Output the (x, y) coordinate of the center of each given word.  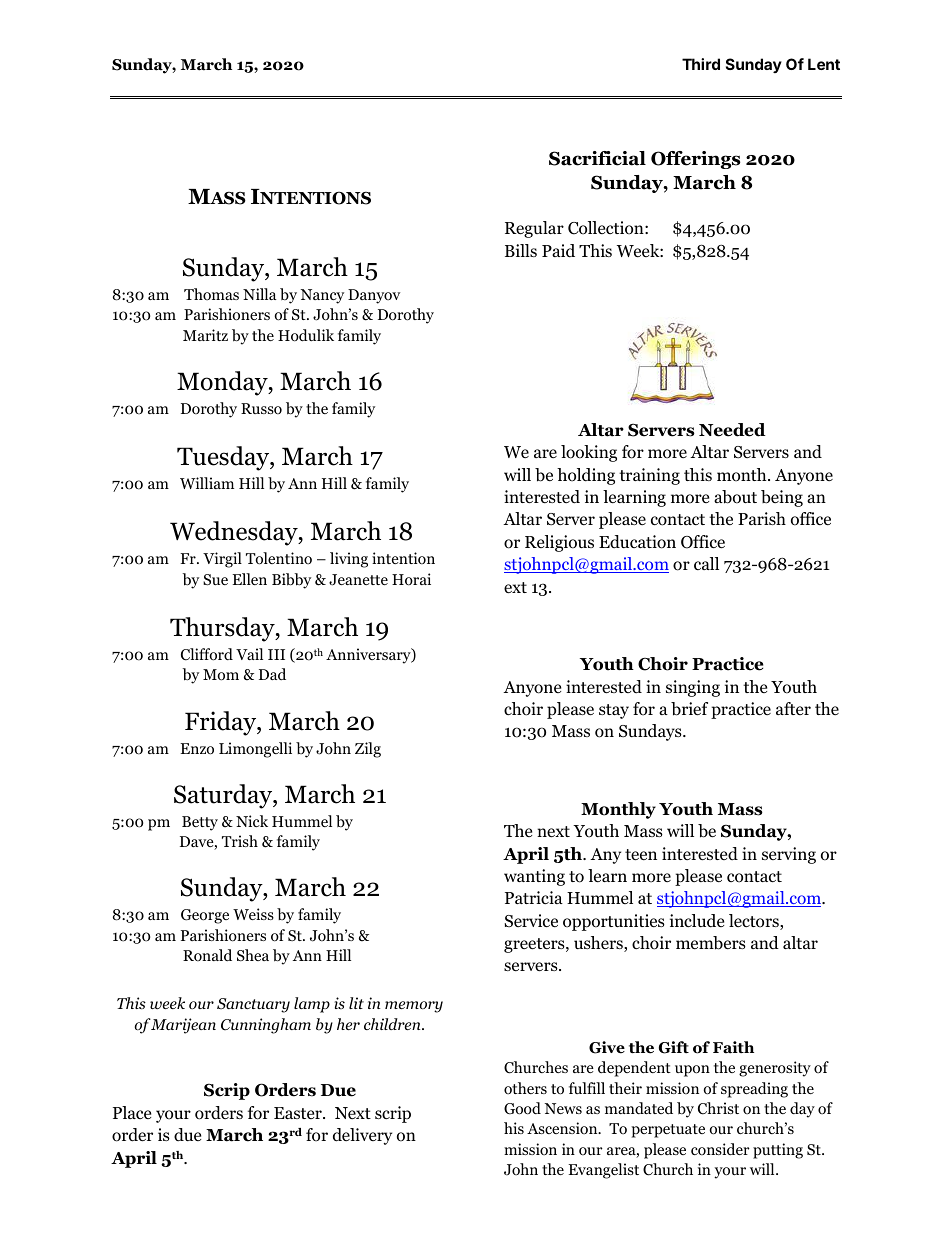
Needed (732, 430)
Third (701, 64)
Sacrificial (597, 158)
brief (689, 709)
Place (132, 1112)
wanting (534, 877)
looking (589, 453)
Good (522, 1108)
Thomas (211, 294)
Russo (261, 409)
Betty (200, 823)
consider (720, 1149)
